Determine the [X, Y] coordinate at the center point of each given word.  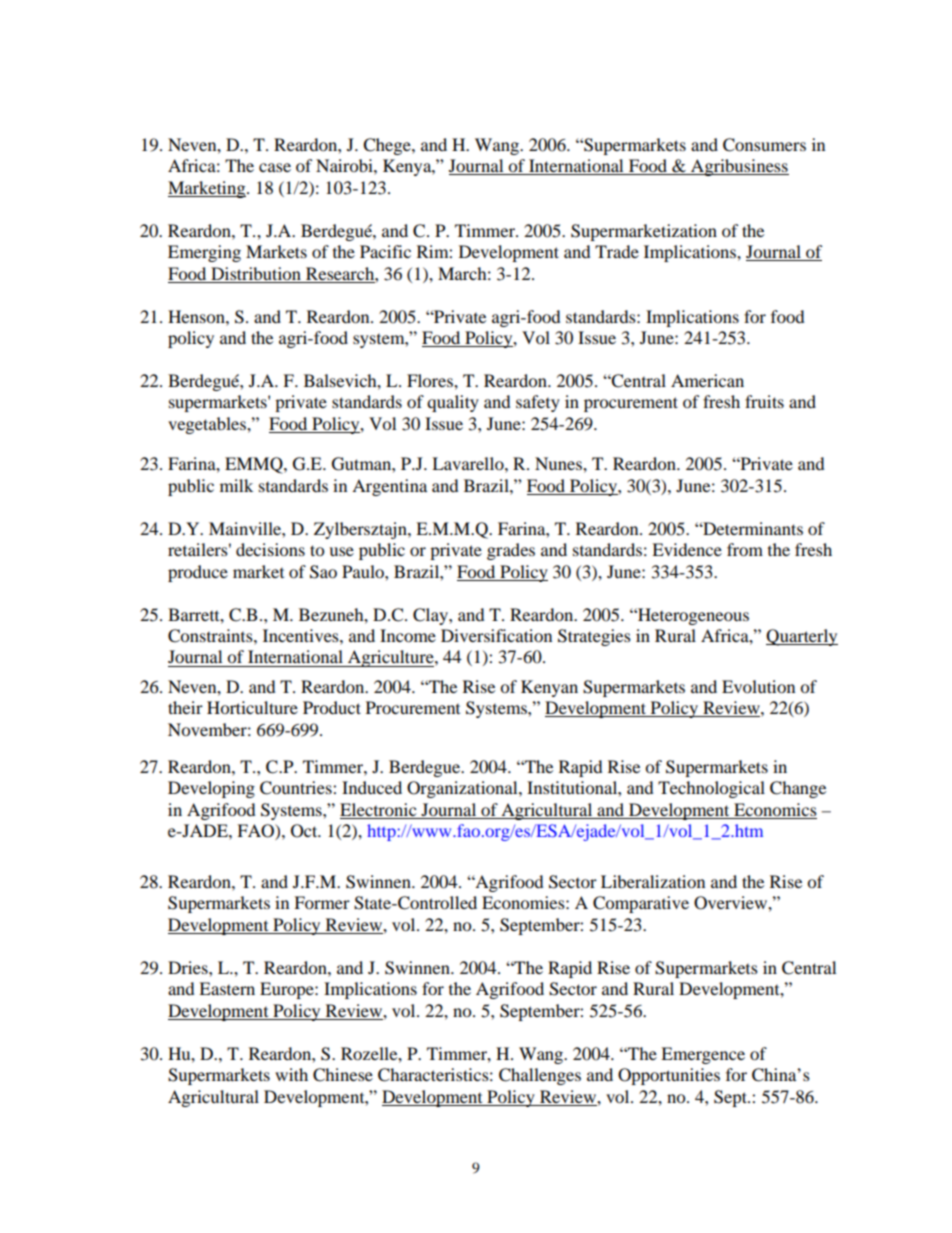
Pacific [385, 251]
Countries [297, 788]
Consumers [764, 145]
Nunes [559, 463]
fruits [764, 401]
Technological [711, 789]
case [275, 167]
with [291, 1074]
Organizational [463, 789]
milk [236, 485]
